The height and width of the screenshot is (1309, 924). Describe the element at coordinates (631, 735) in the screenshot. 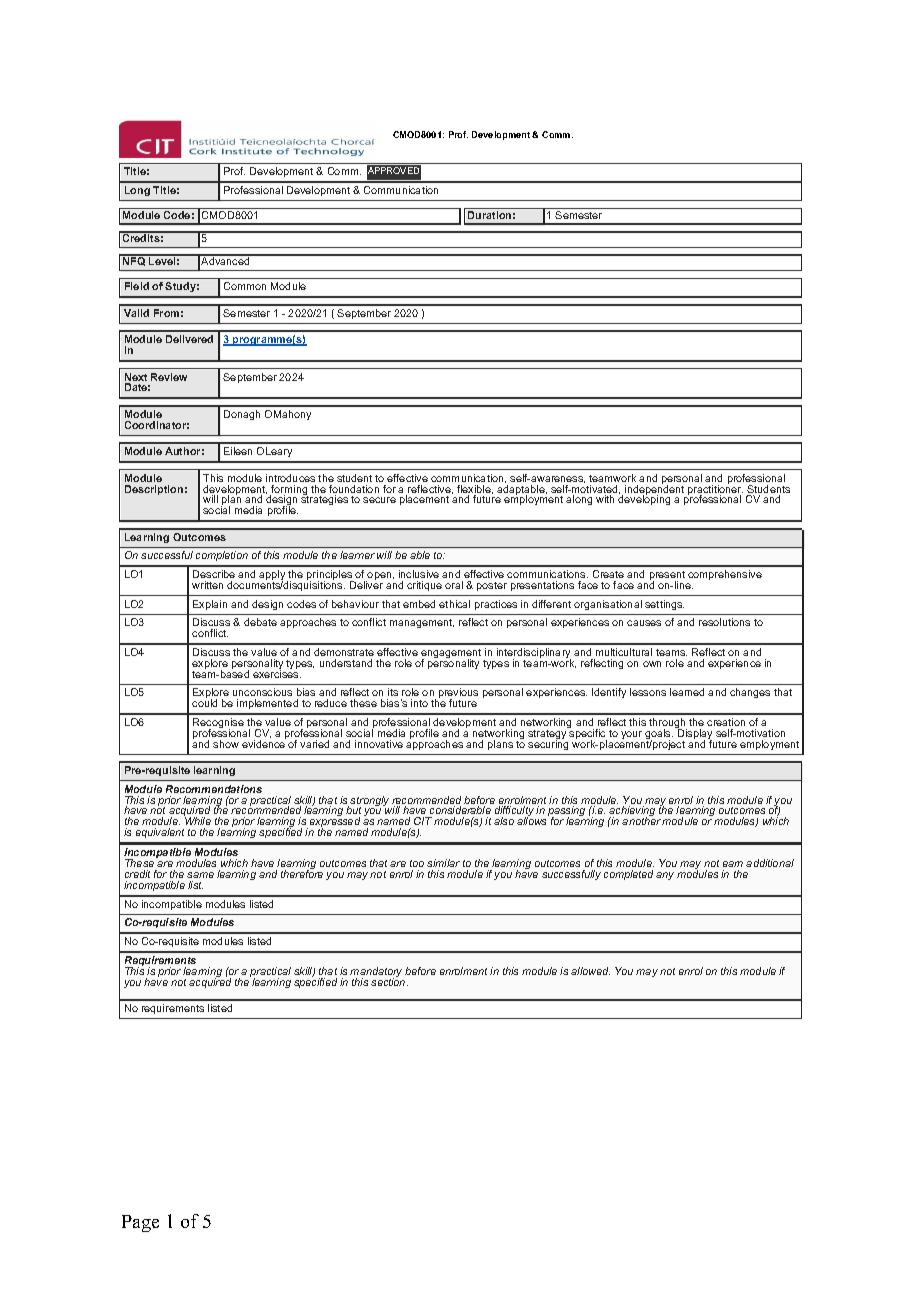

I see `your` at that location.
